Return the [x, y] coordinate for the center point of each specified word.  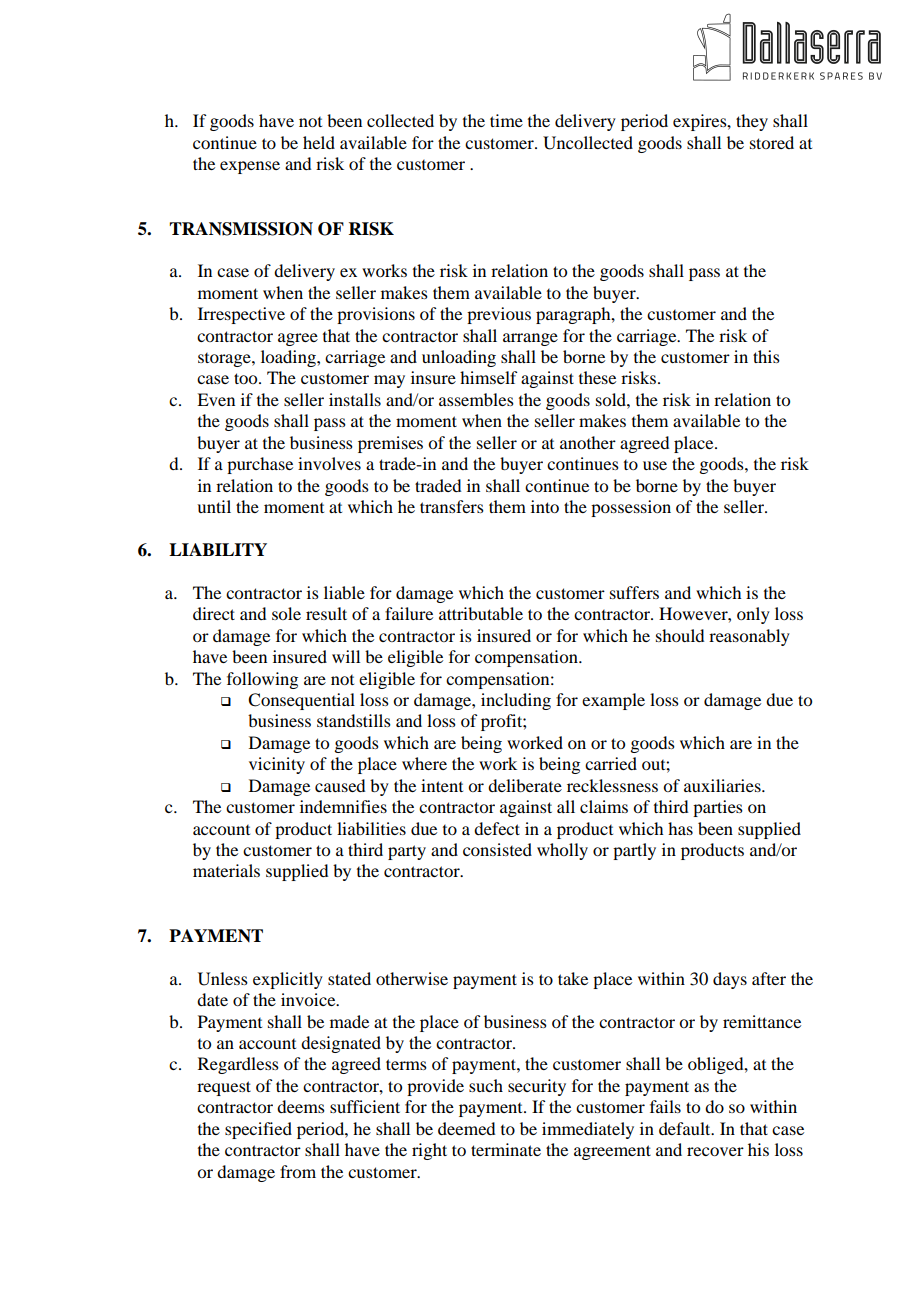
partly [634, 851]
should [680, 635]
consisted [497, 849]
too [247, 378]
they [752, 122]
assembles [476, 399]
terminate [506, 1149]
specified [258, 1130]
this [766, 356]
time [506, 120]
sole [286, 613]
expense [250, 167]
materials [226, 870]
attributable [481, 613]
